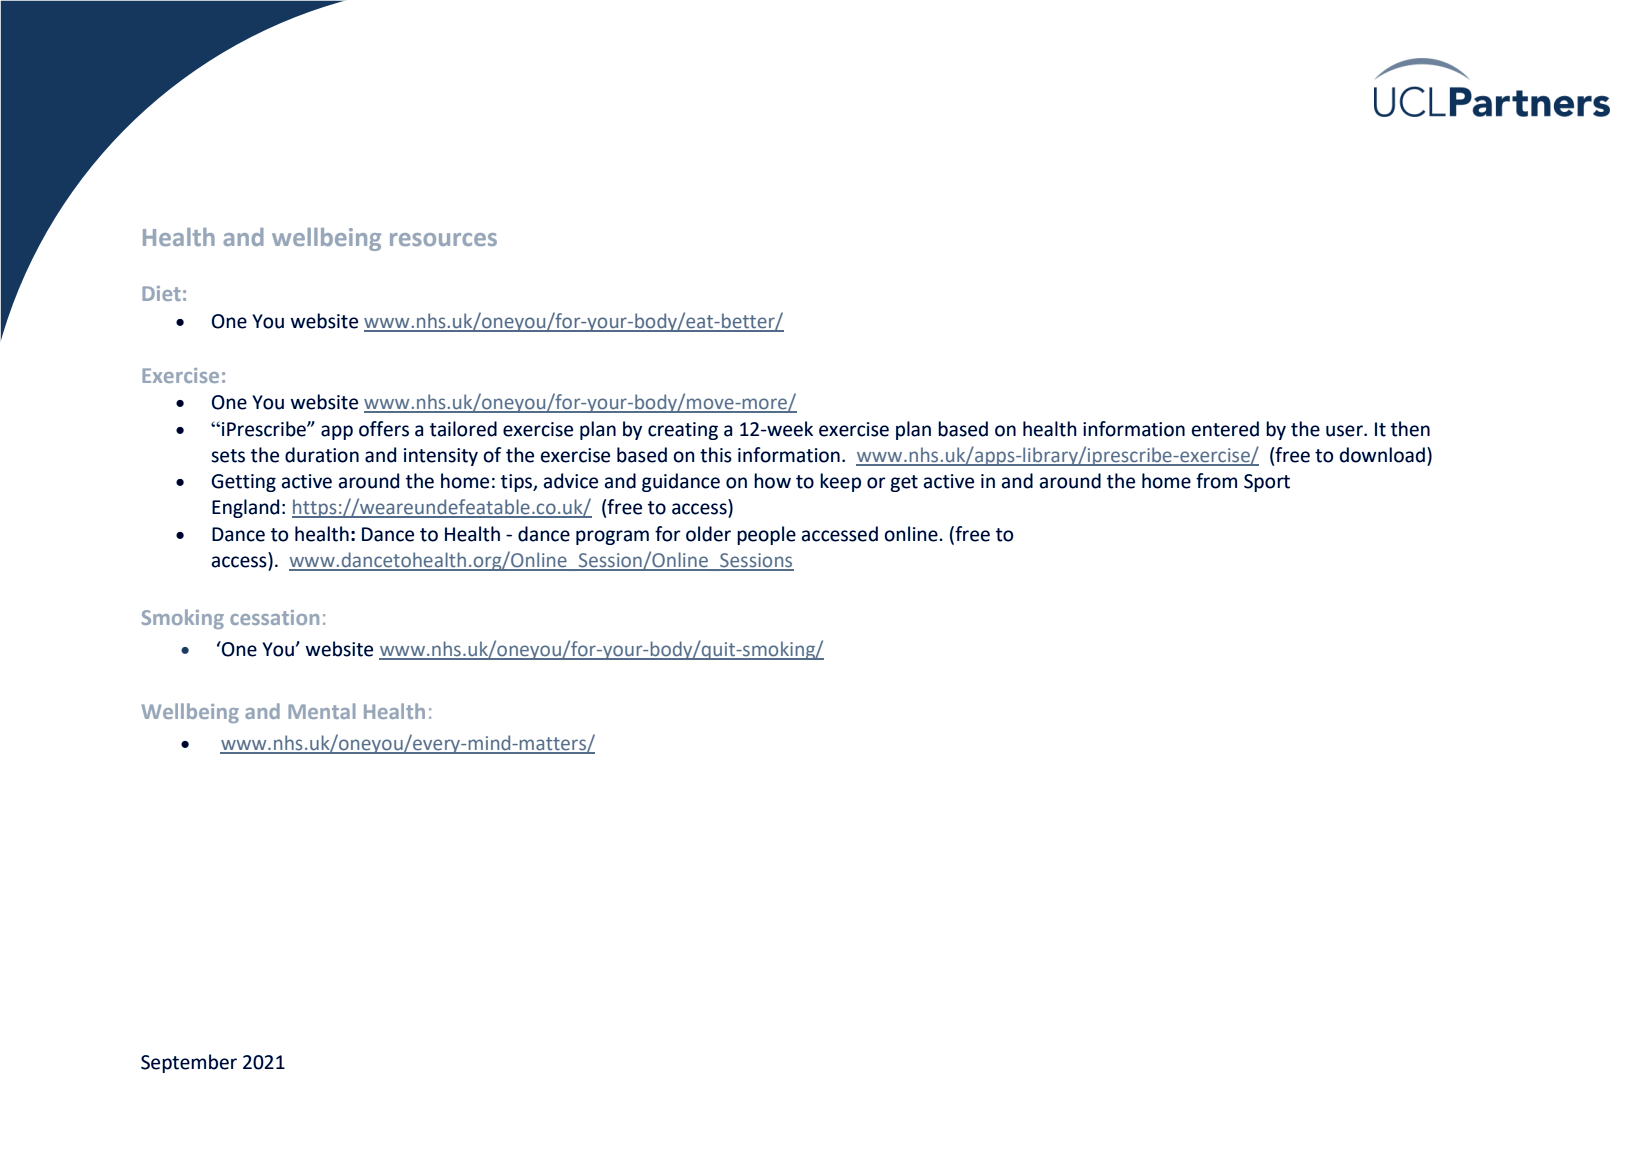  I want to click on entered, so click(1225, 429).
